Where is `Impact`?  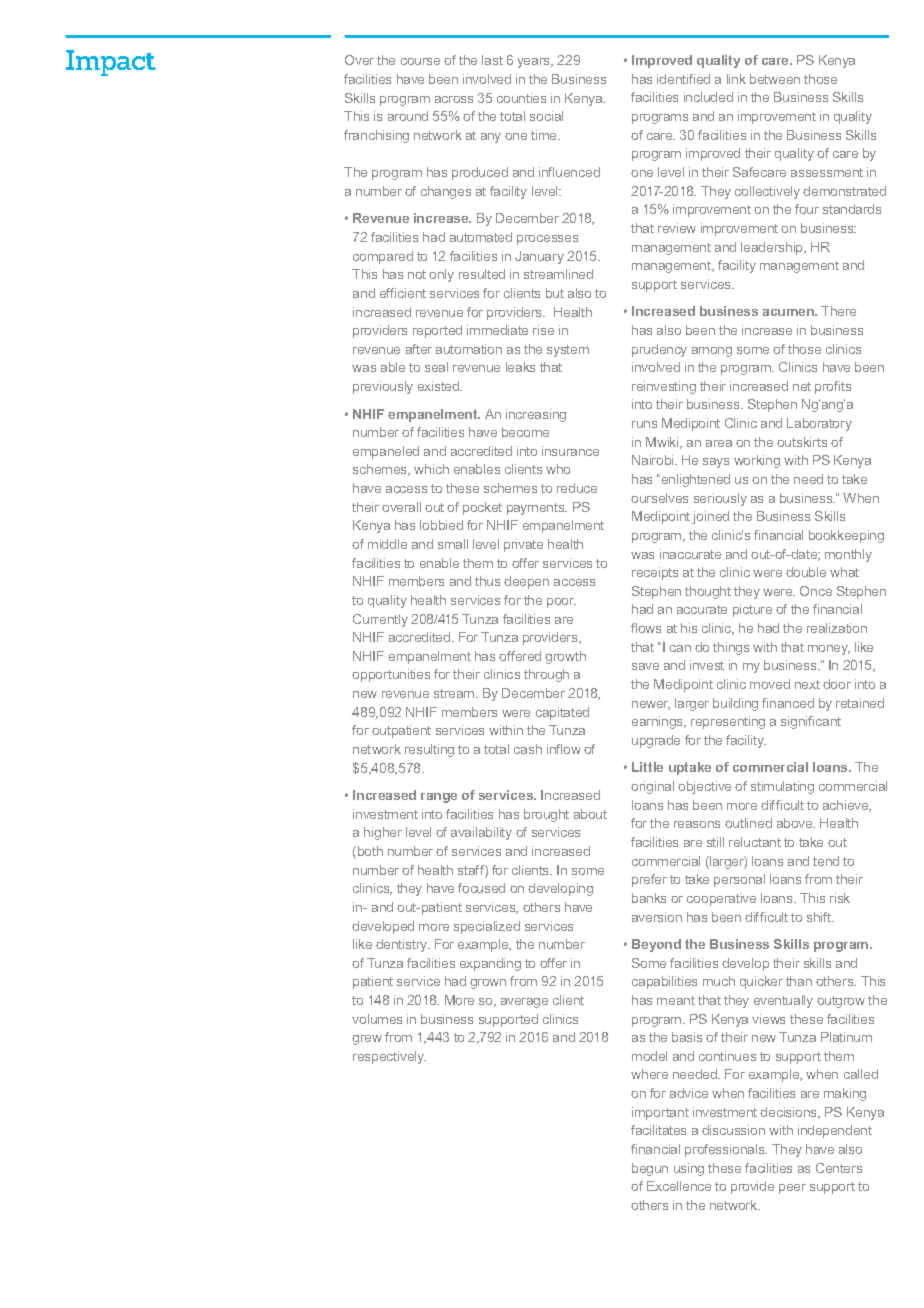 Impact is located at coordinates (111, 63).
